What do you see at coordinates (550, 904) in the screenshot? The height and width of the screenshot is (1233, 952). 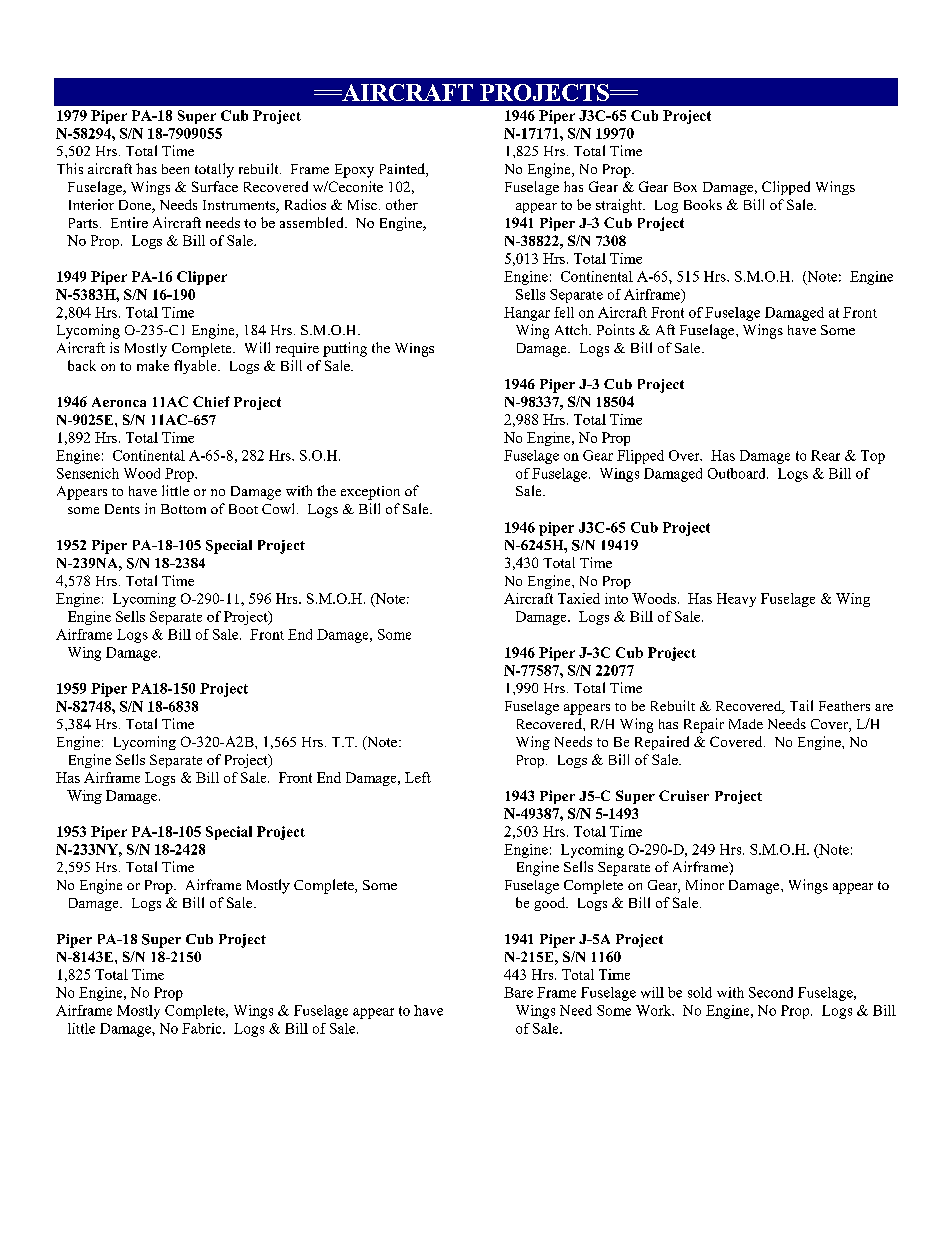 I see `good` at bounding box center [550, 904].
